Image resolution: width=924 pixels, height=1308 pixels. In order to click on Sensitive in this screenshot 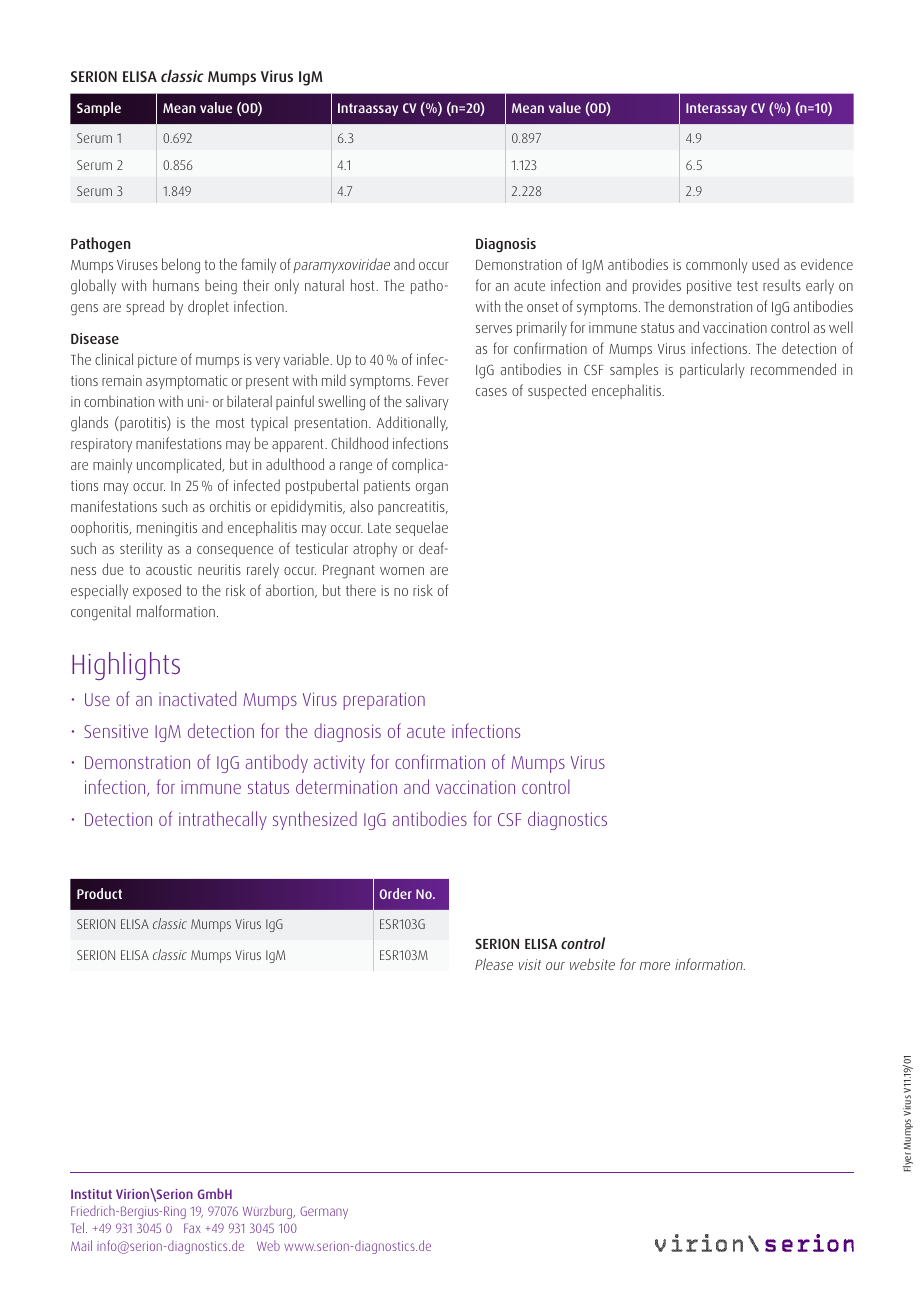, I will do `click(116, 731)`.
